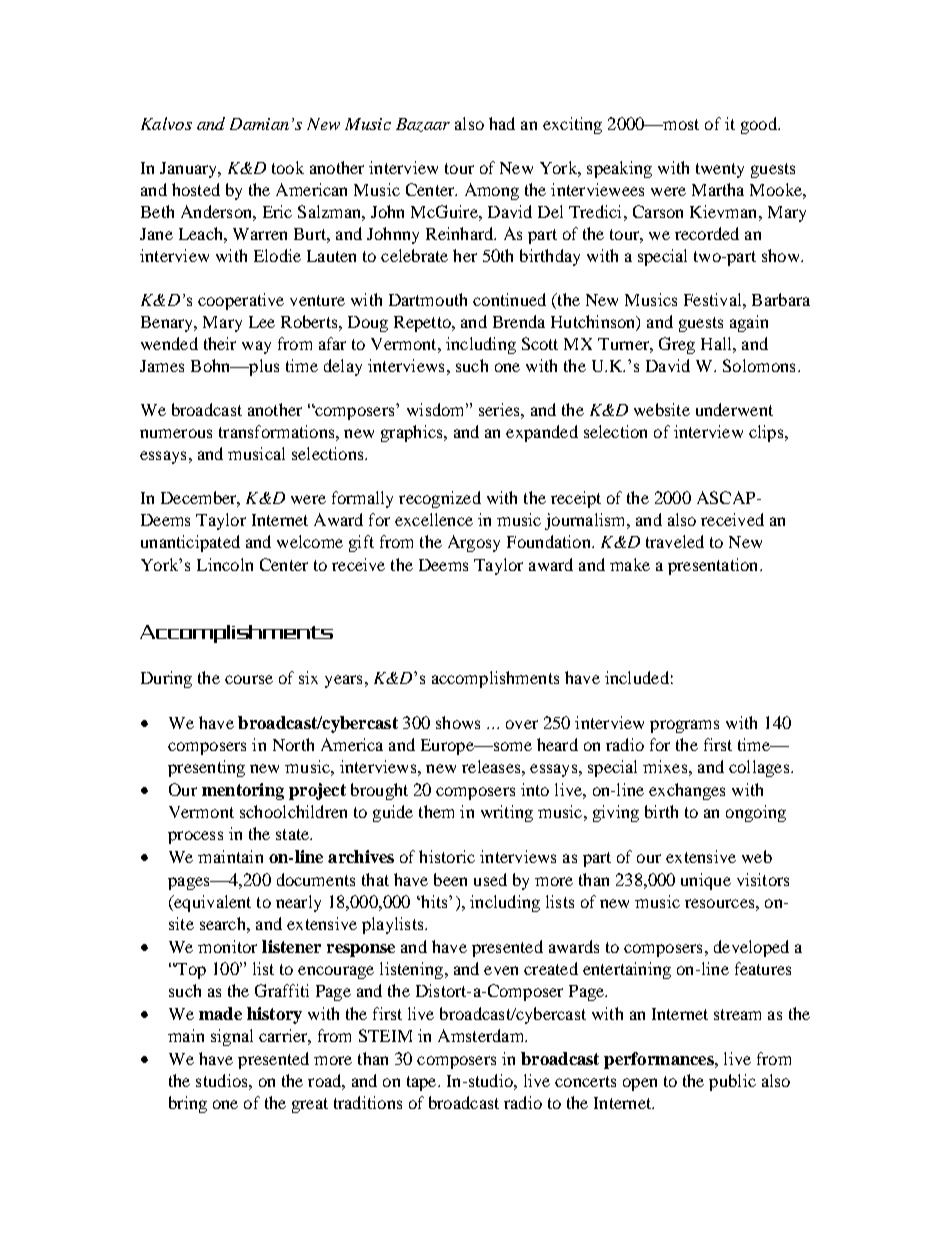 The width and height of the image is (952, 1233). Describe the element at coordinates (720, 170) in the image. I see `twenty` at that location.
